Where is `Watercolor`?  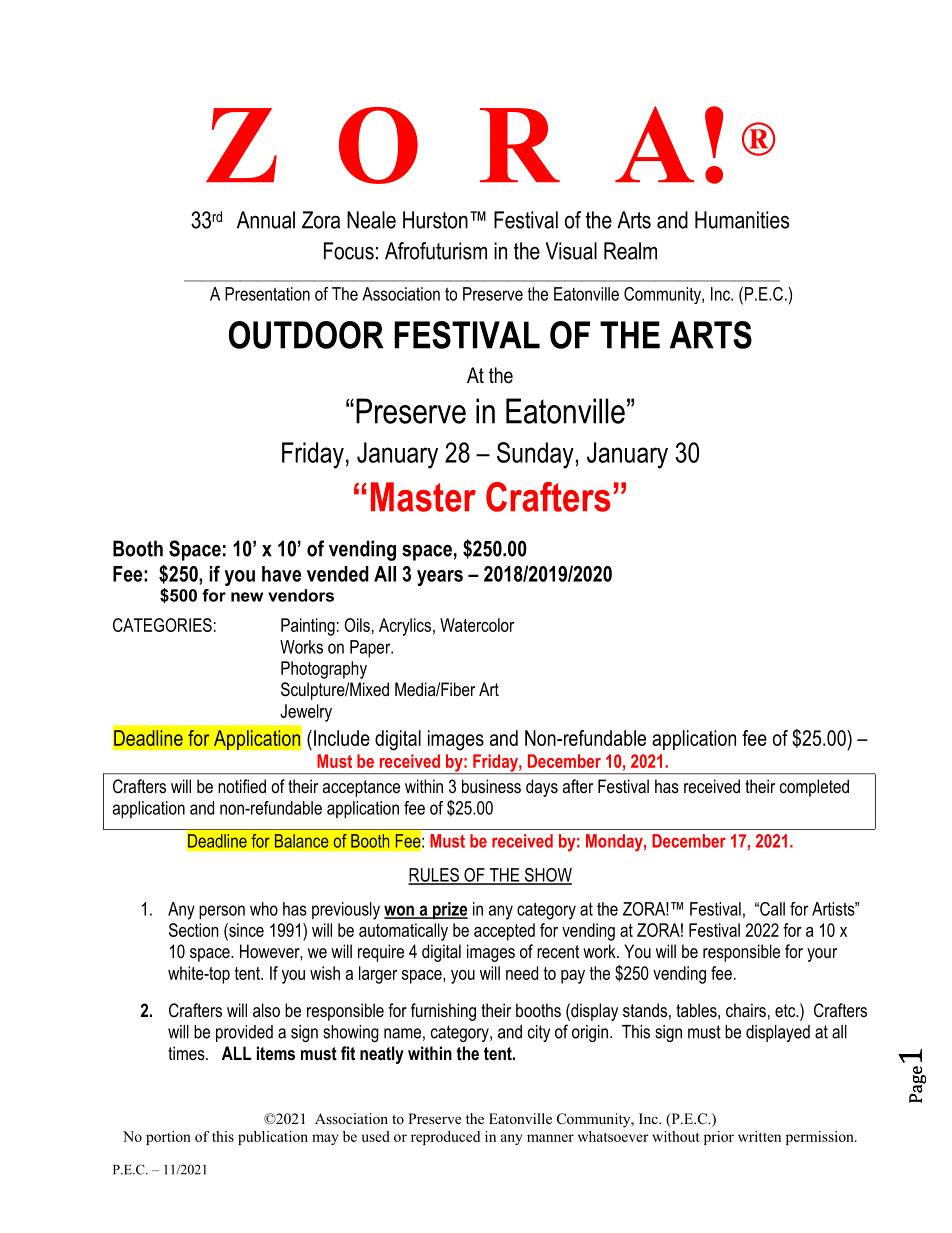
Watercolor is located at coordinates (477, 625).
